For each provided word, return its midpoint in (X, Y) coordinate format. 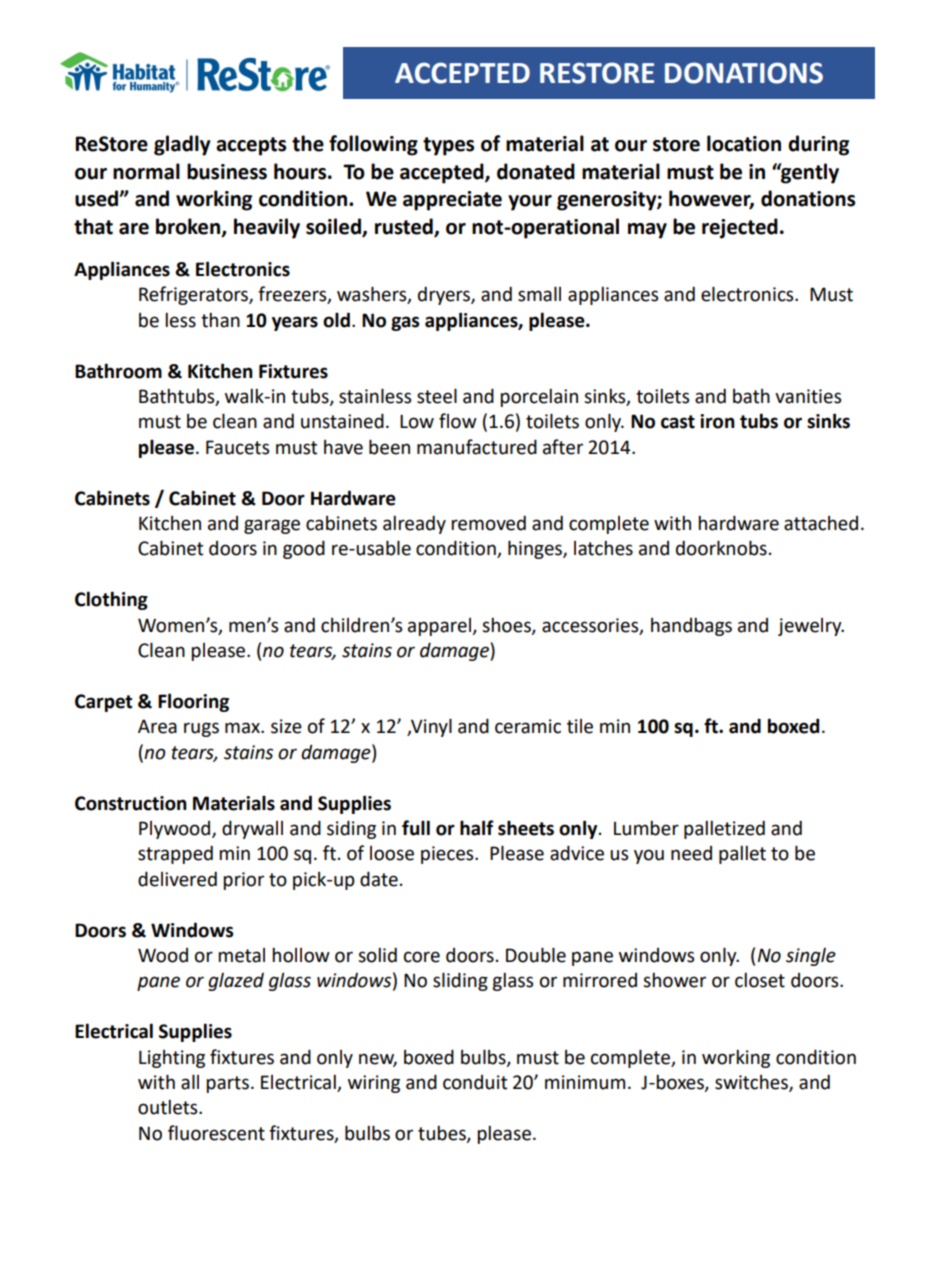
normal (146, 171)
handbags (691, 626)
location (744, 143)
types (448, 146)
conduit (475, 1082)
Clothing (111, 600)
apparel (440, 627)
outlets (169, 1107)
